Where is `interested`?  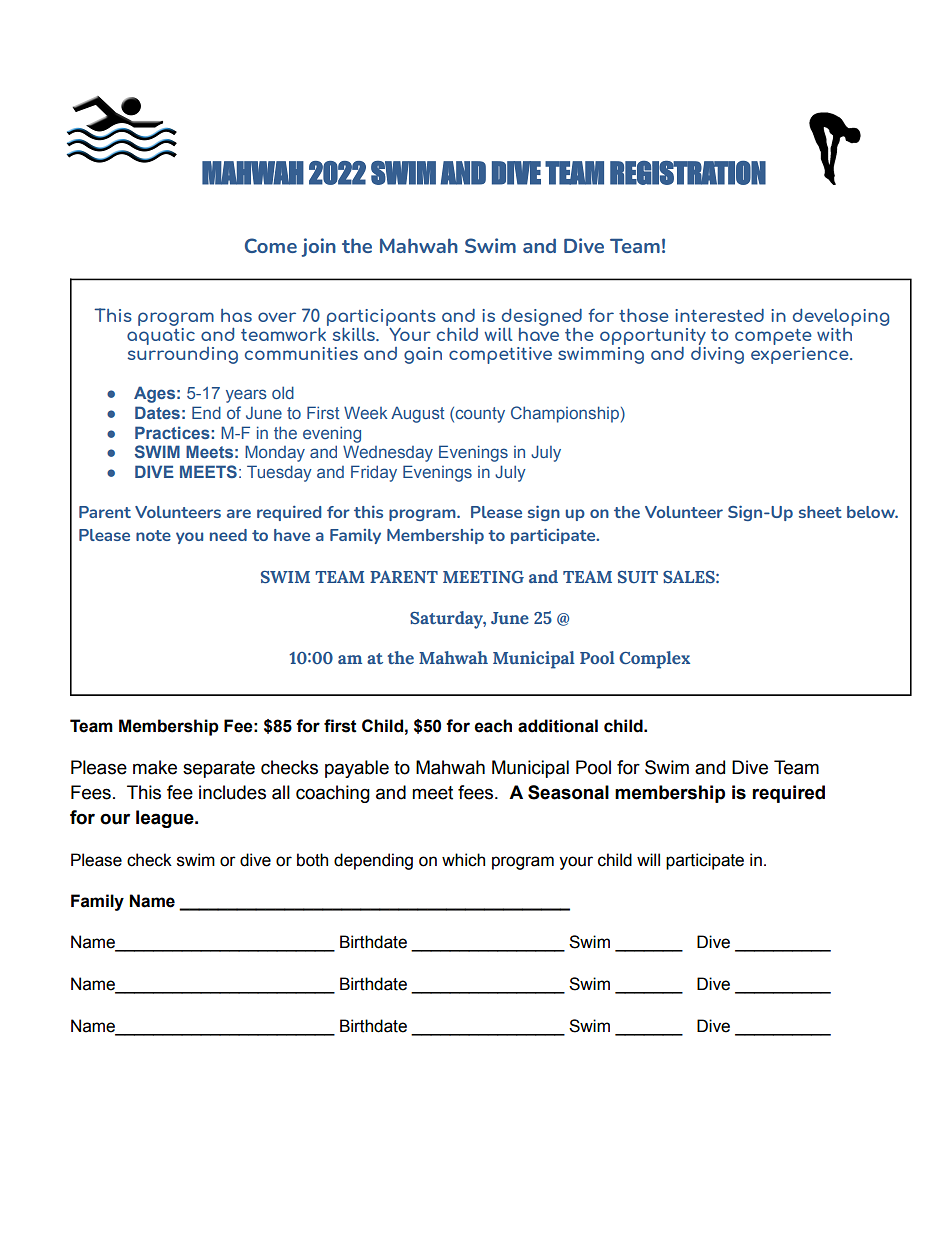 interested is located at coordinates (719, 315).
